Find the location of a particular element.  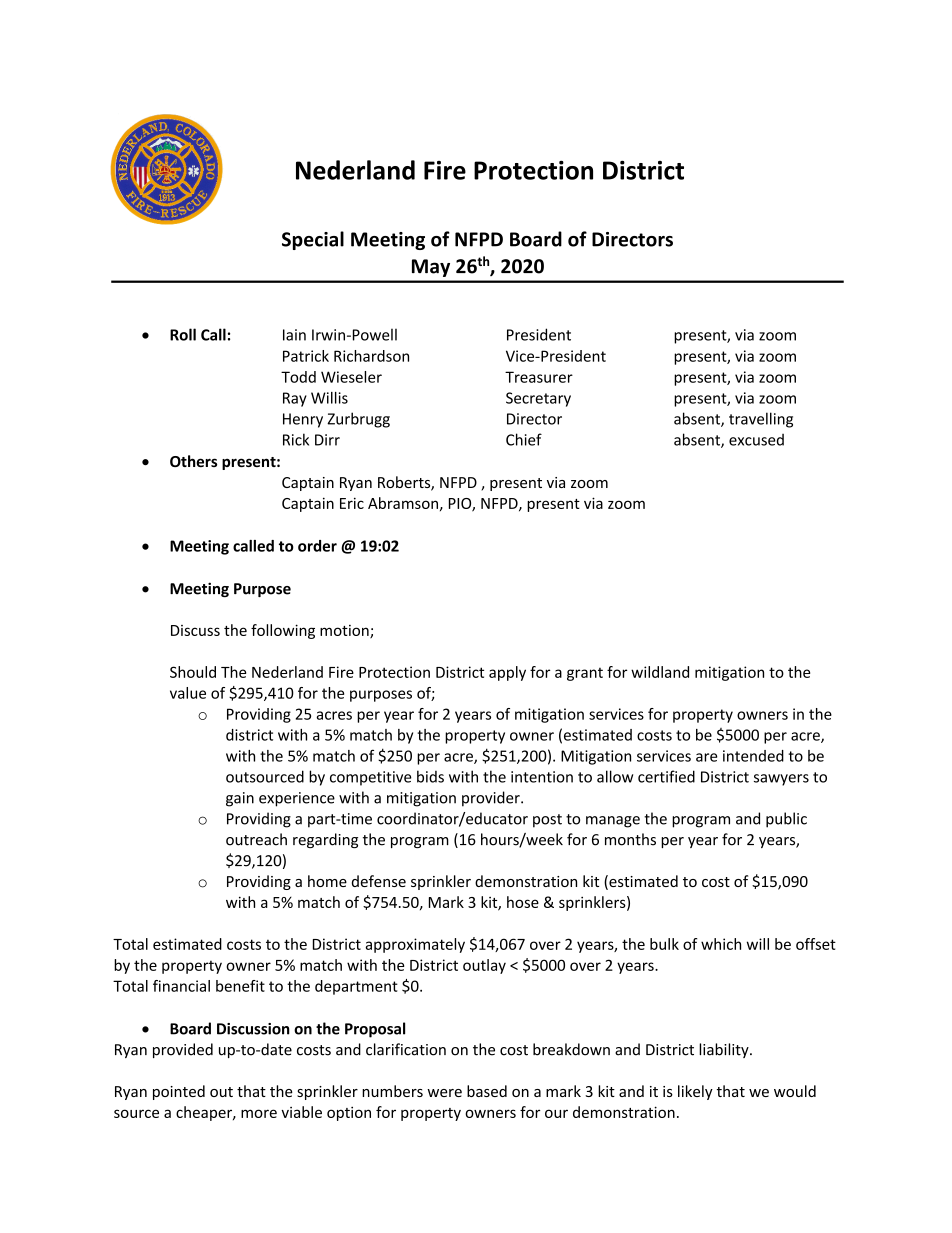

intended is located at coordinates (753, 756).
